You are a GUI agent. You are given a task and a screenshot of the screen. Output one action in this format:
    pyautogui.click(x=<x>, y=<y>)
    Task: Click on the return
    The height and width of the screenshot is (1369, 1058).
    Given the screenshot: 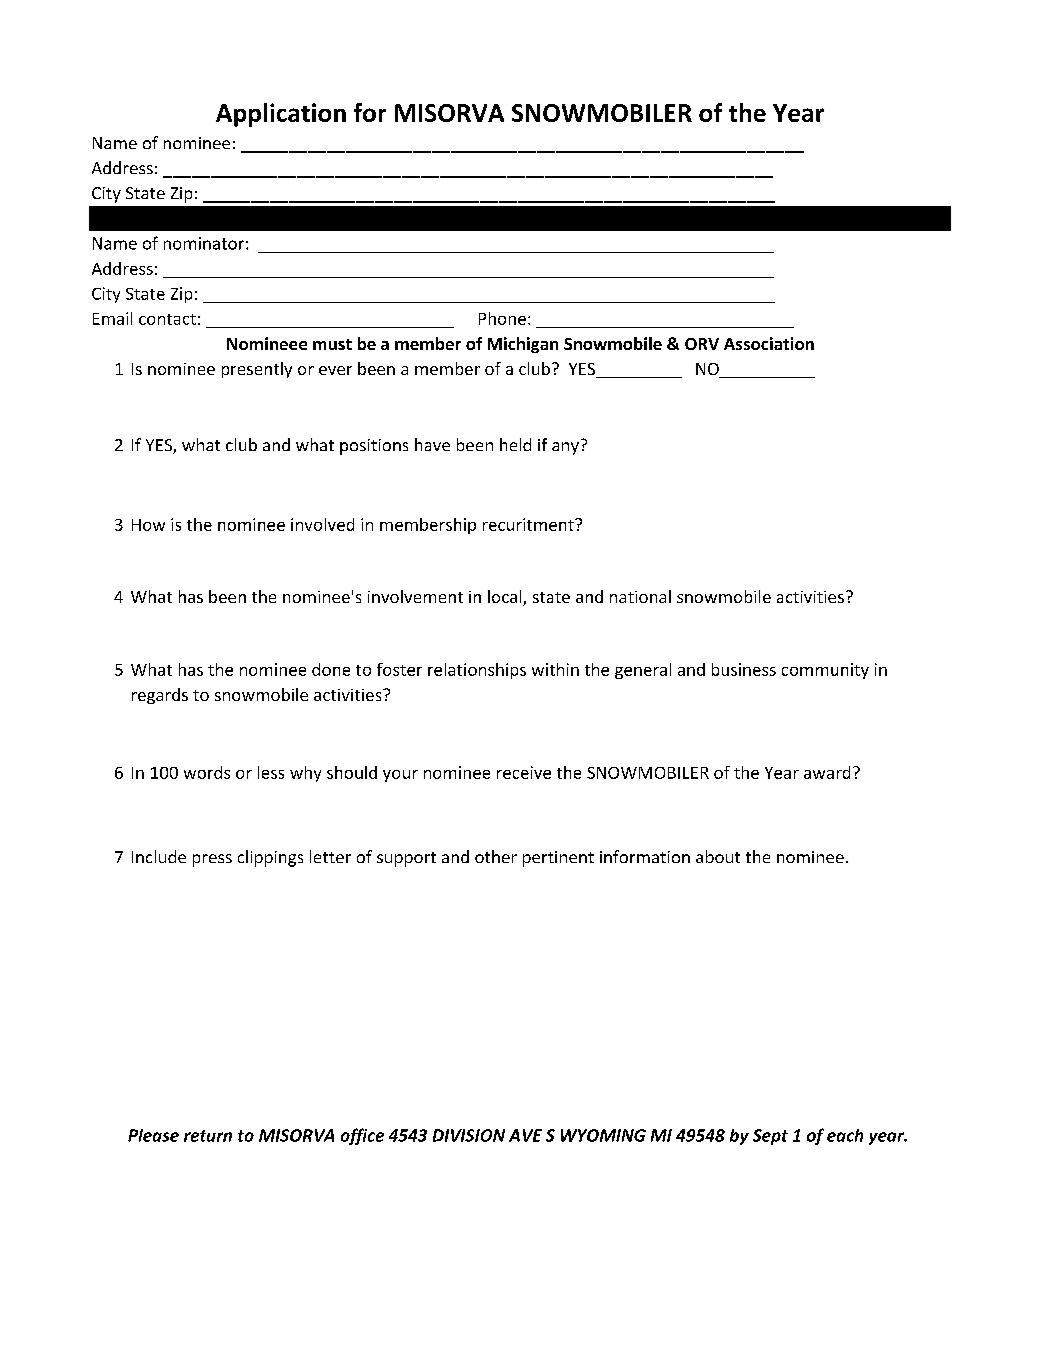 What is the action you would take?
    pyautogui.click(x=208, y=1136)
